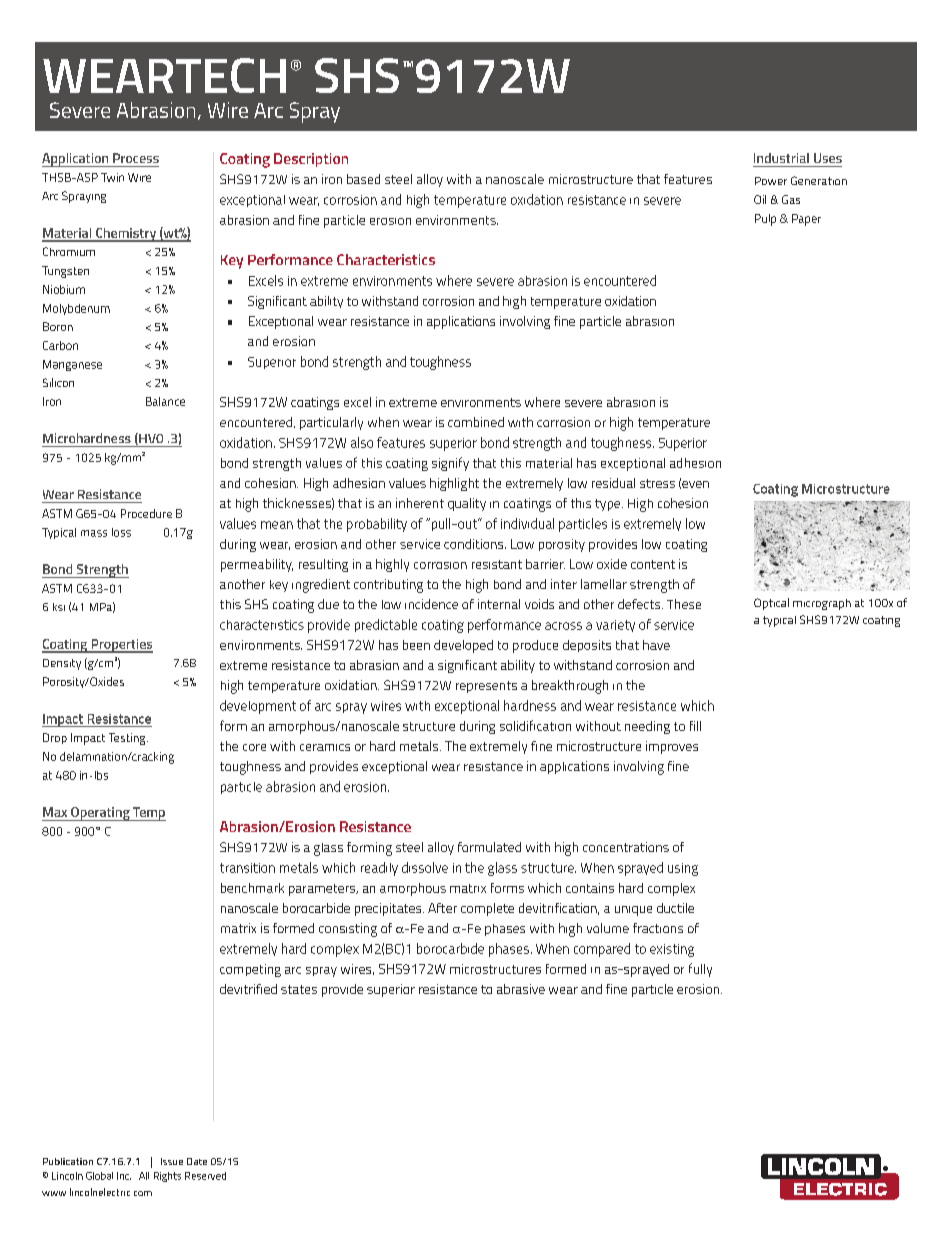 The width and height of the page is (952, 1233). Describe the element at coordinates (463, 646) in the page. I see `developed` at that location.
